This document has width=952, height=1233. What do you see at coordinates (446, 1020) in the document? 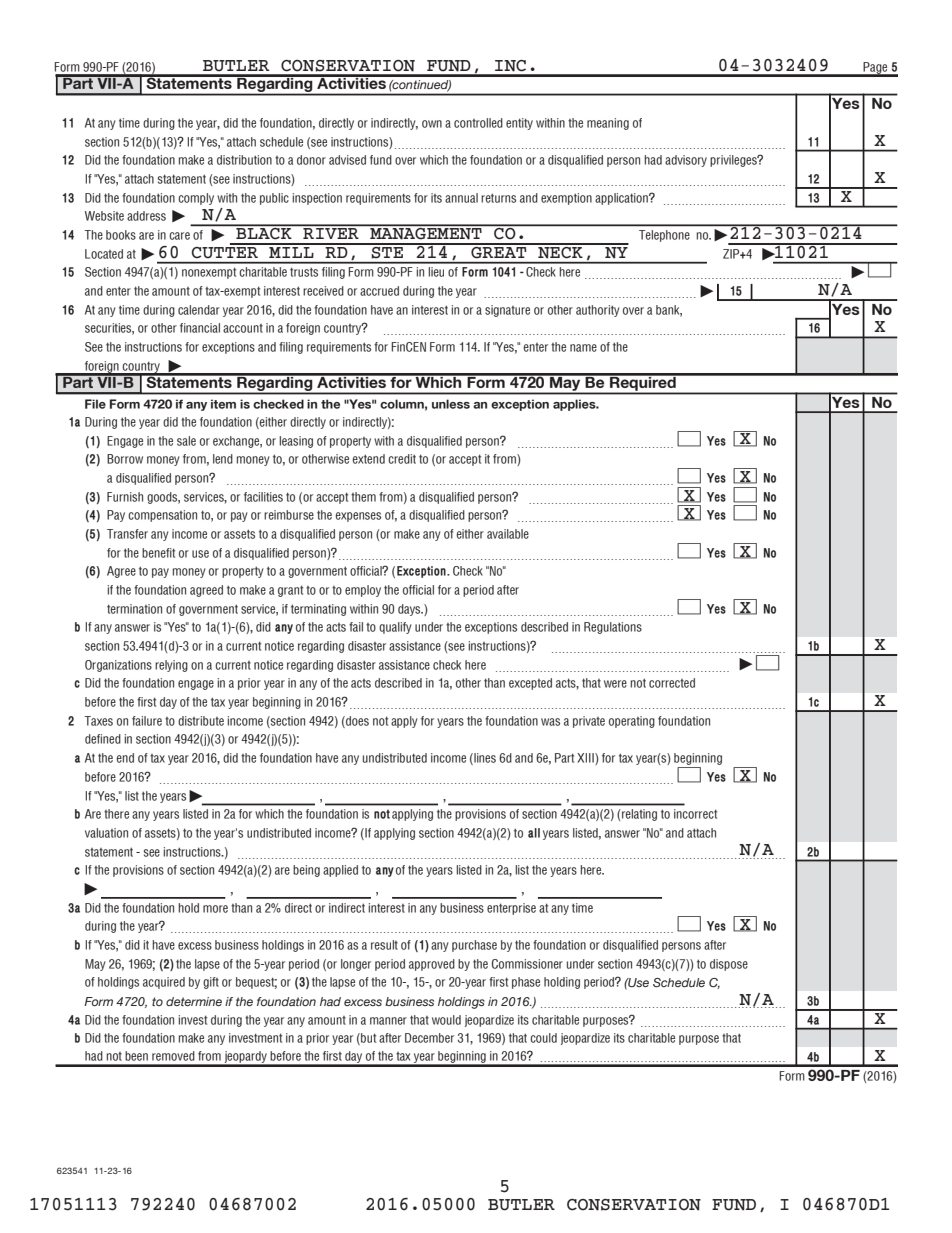
I see `would` at bounding box center [446, 1020].
